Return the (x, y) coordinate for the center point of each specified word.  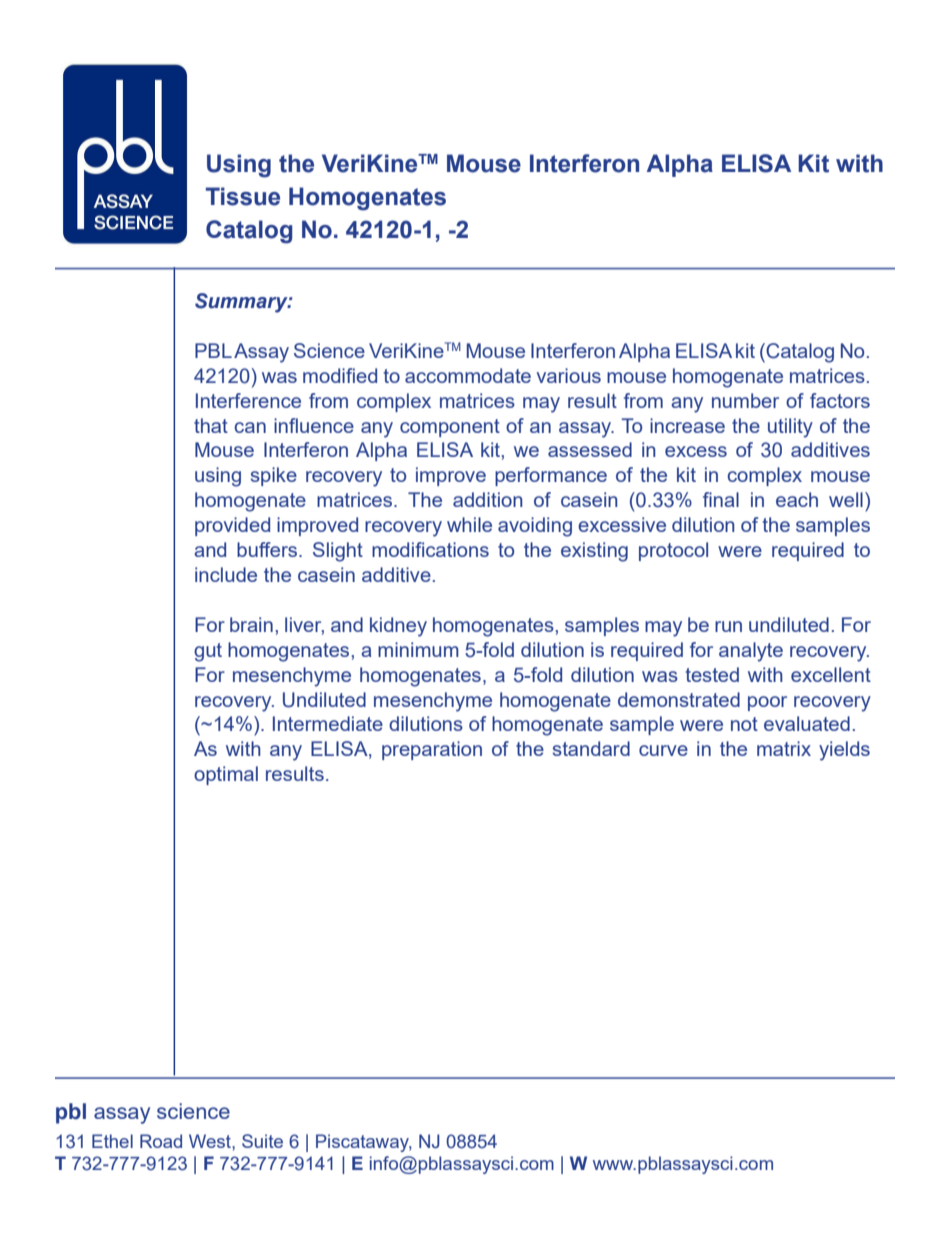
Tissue (243, 196)
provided (232, 526)
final (721, 499)
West (211, 1141)
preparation (432, 750)
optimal (226, 775)
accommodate (468, 375)
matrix (784, 748)
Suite (262, 1141)
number (745, 400)
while (469, 524)
